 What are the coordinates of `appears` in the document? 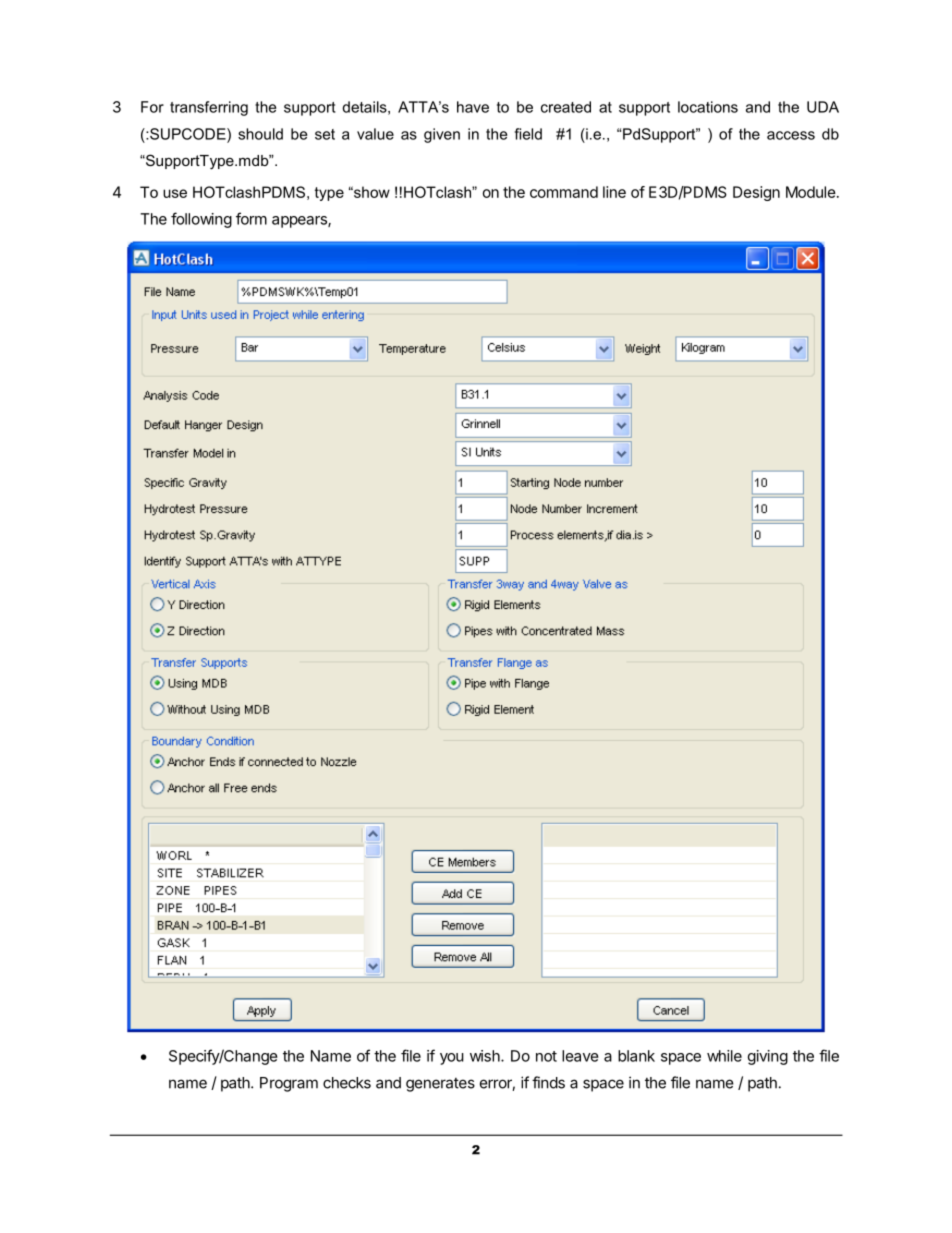 It's located at (300, 222).
